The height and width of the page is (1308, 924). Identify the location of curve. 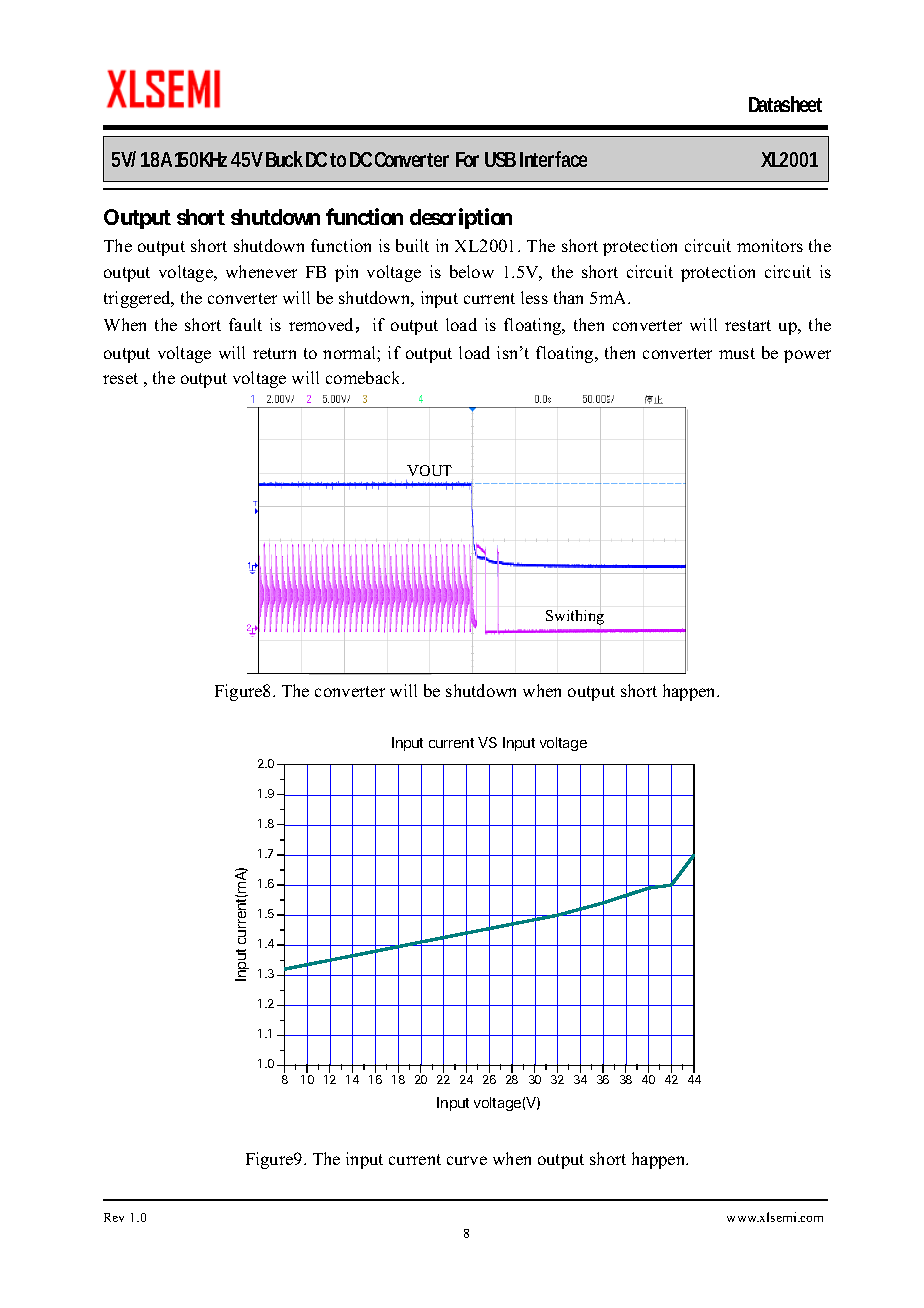
(467, 1160).
